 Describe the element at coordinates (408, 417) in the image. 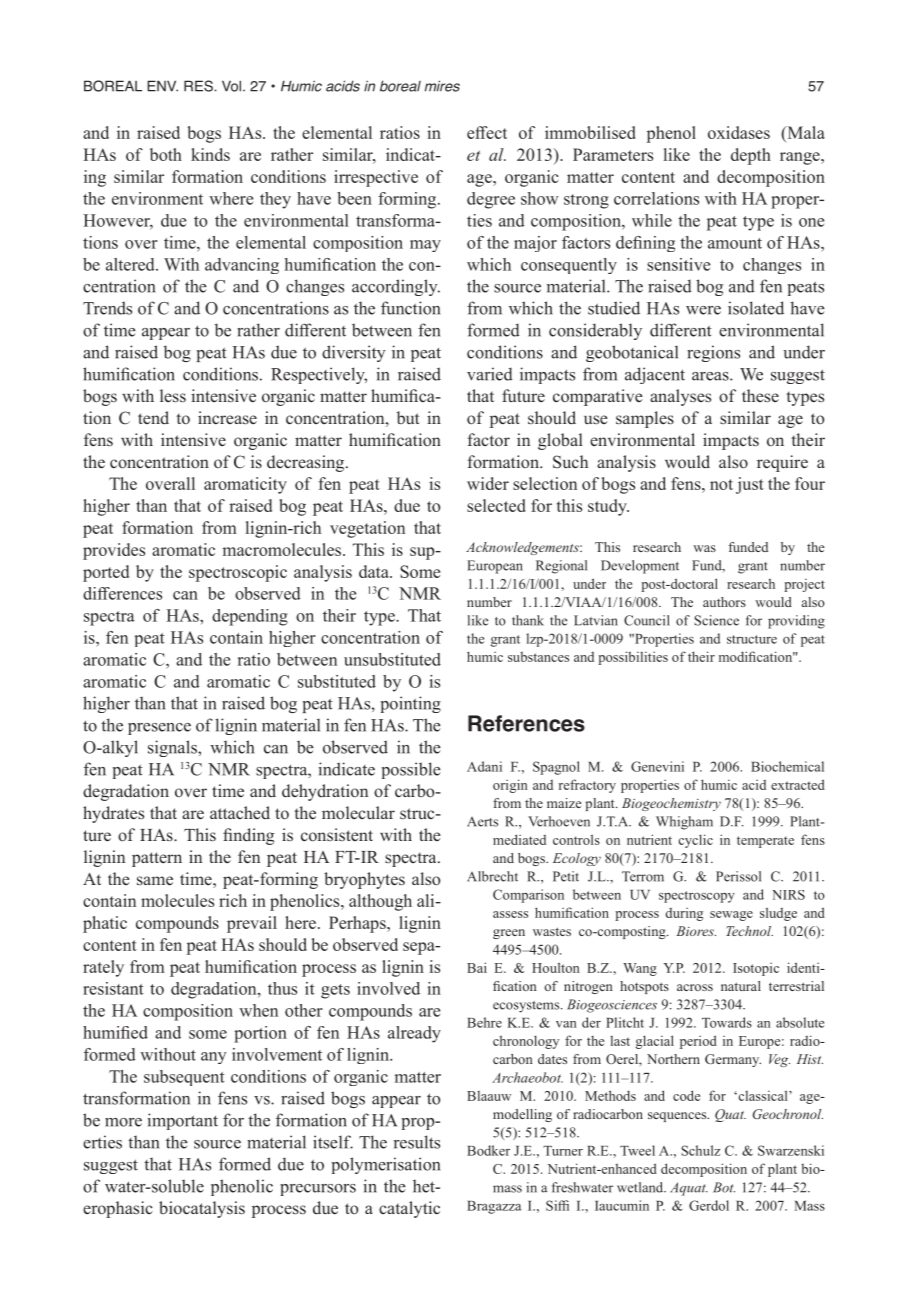

I see `but` at that location.
